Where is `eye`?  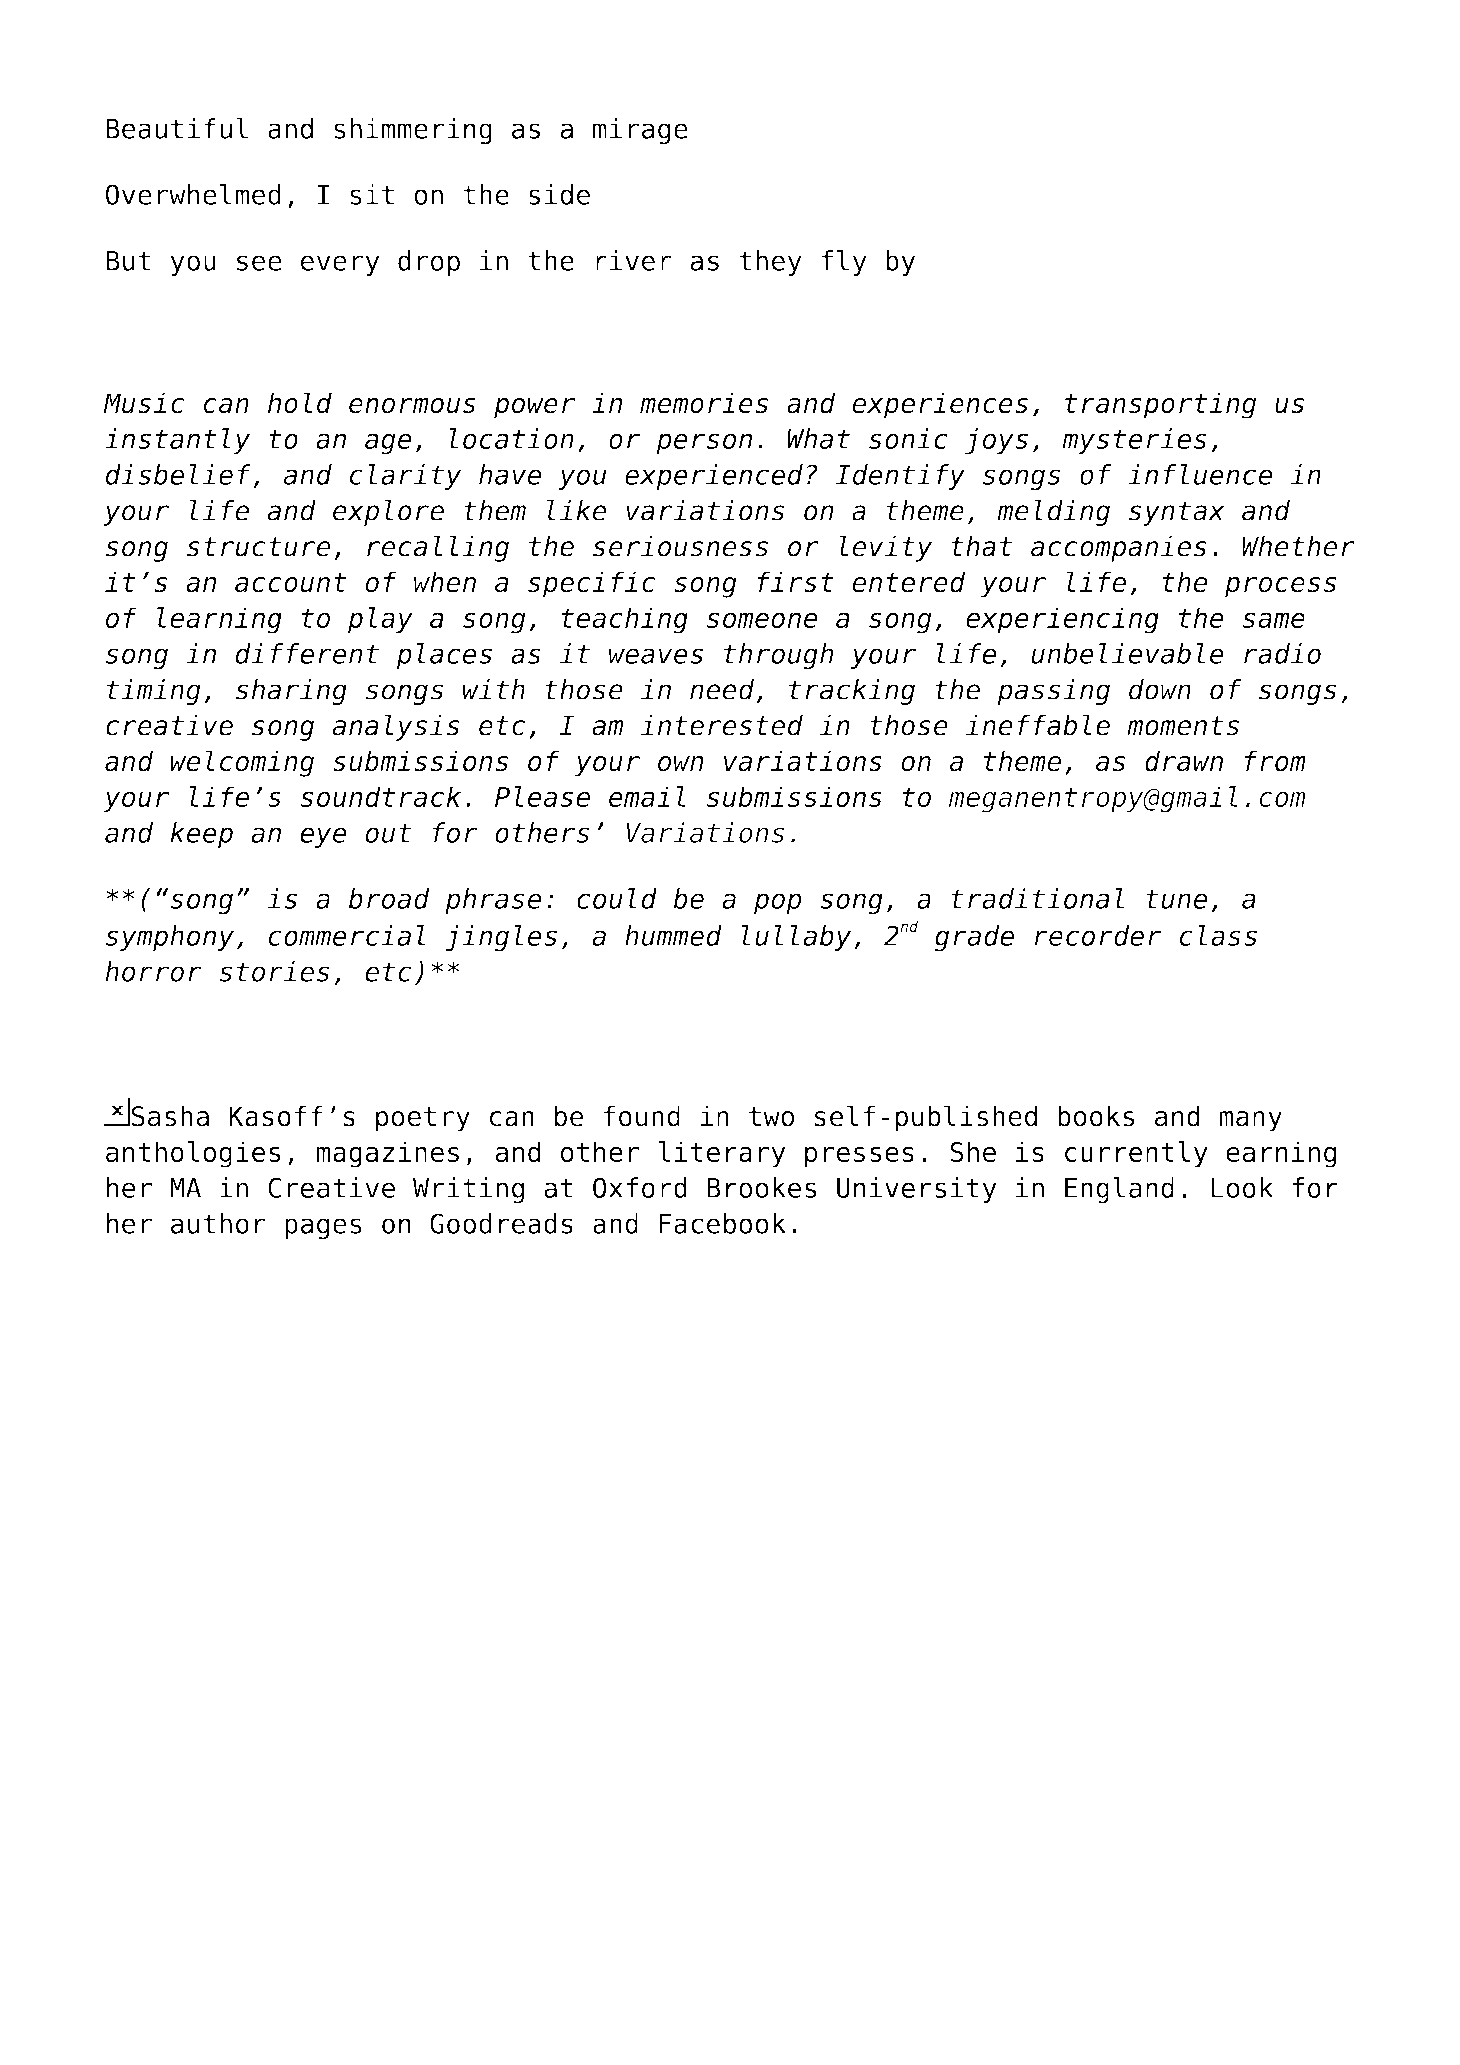
eye is located at coordinates (323, 837).
